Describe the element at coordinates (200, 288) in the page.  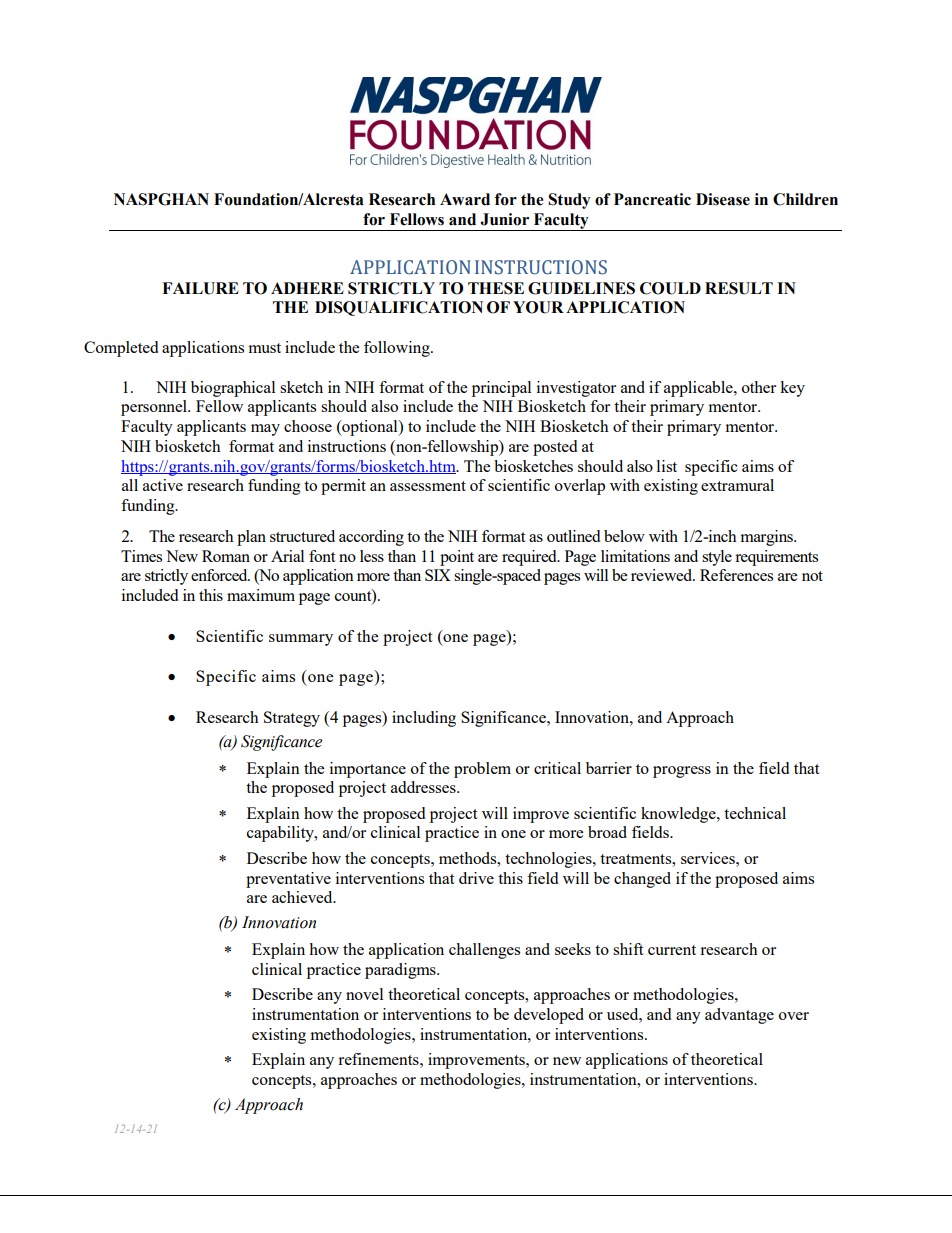
I see `FAILURE` at that location.
